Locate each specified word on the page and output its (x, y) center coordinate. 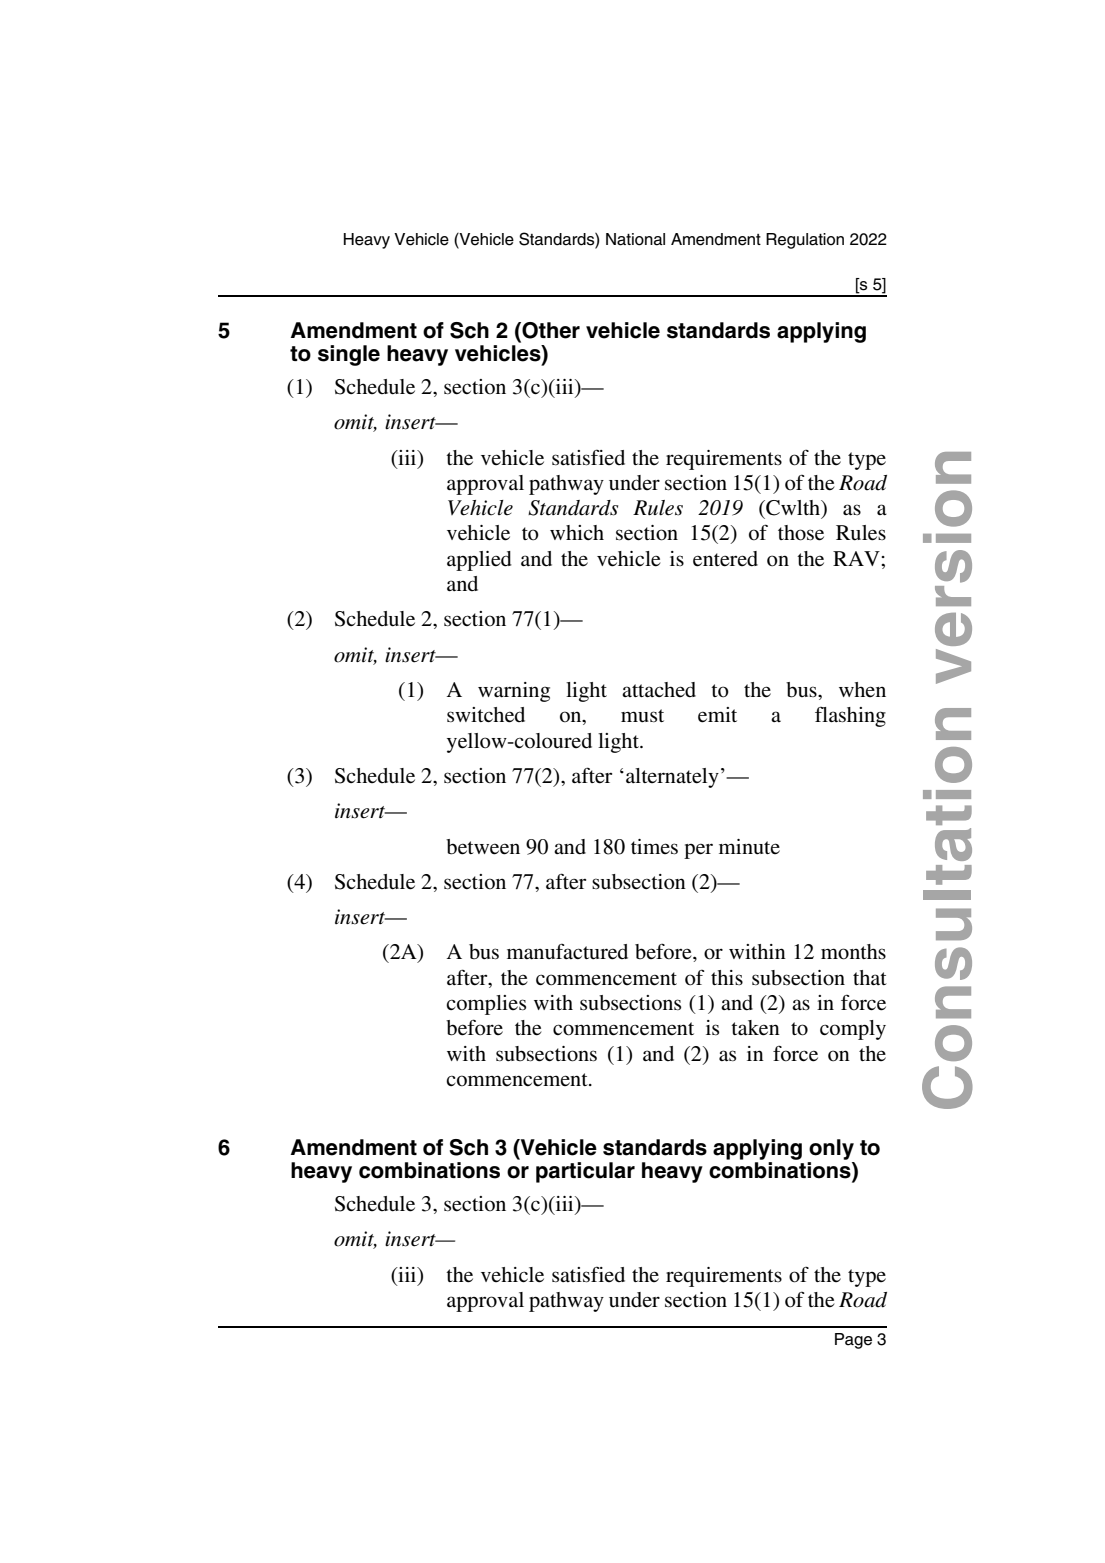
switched (486, 715)
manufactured (567, 951)
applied (479, 561)
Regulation (805, 241)
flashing (850, 716)
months (853, 952)
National (635, 239)
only (831, 1149)
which (577, 532)
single (349, 355)
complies (486, 1005)
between (483, 847)
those (801, 533)
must (642, 716)
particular (585, 1172)
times (654, 847)
